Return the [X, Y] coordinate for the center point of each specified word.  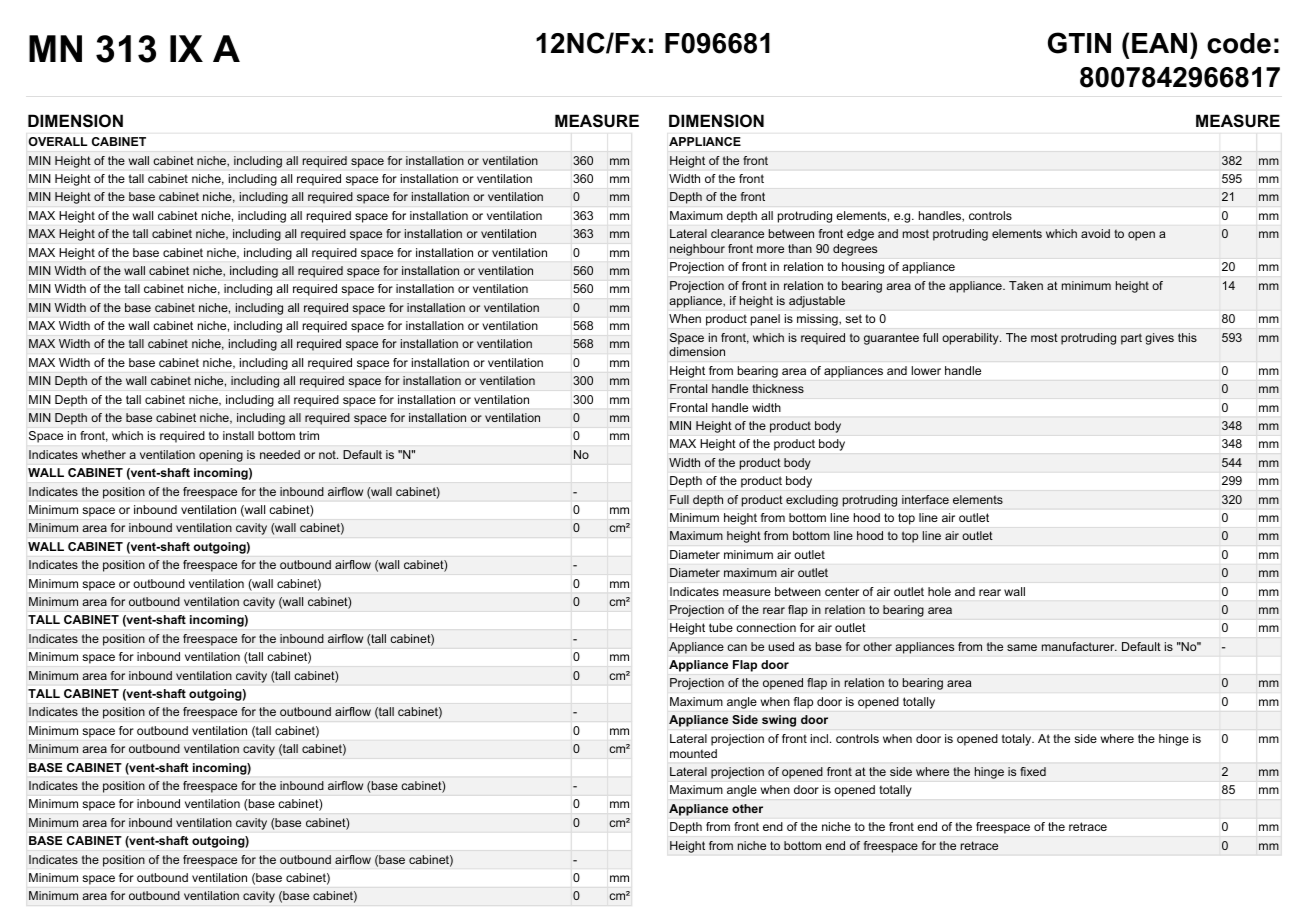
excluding [812, 501]
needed [280, 454]
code [1239, 43]
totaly [1018, 740]
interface [925, 499]
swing [779, 721]
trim [309, 435]
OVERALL [58, 141]
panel [765, 320]
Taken [1026, 285]
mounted [693, 753]
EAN [1159, 43]
